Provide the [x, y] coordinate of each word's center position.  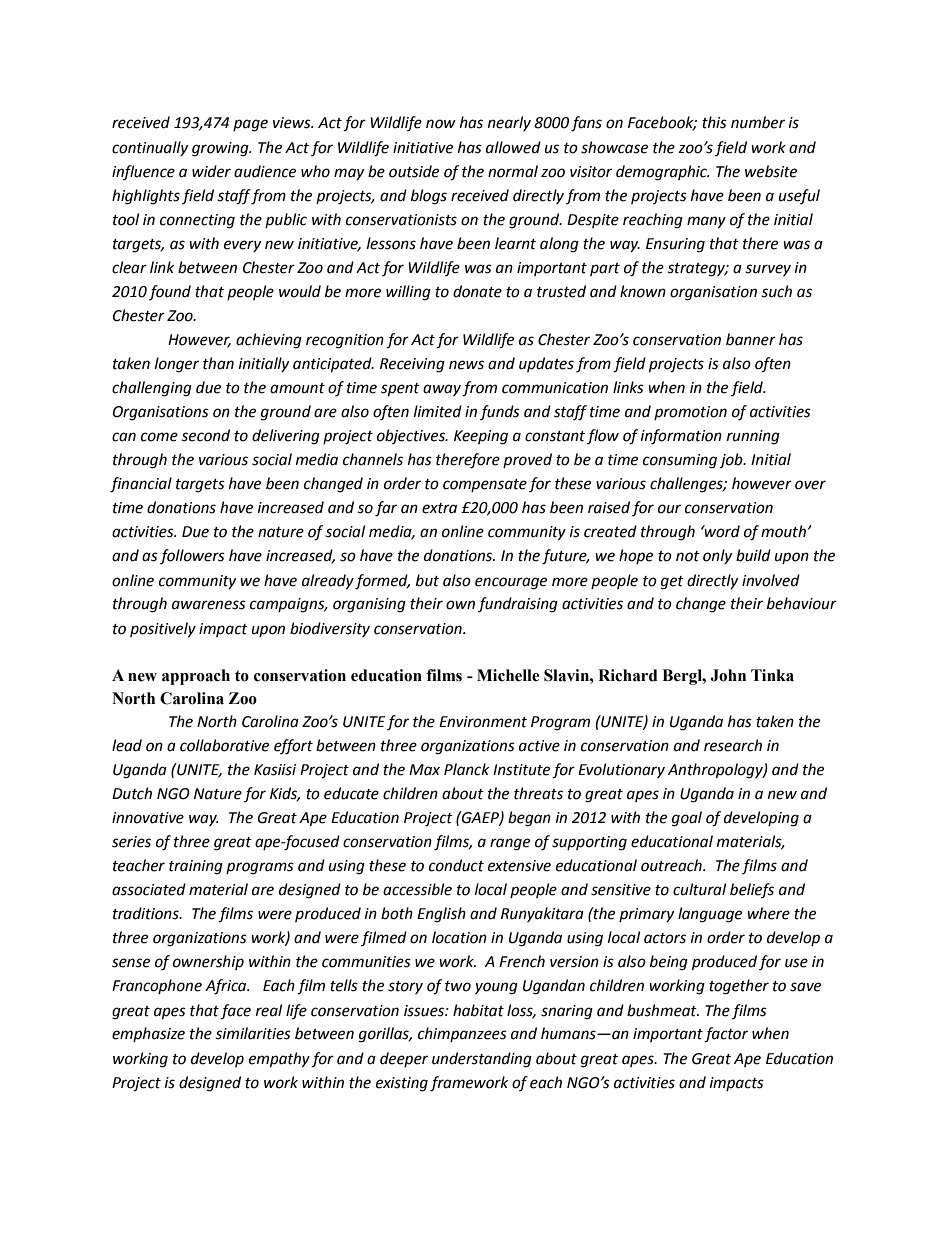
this [714, 122]
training [196, 867]
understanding [482, 1060]
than [218, 363]
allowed [513, 147]
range [510, 844]
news [466, 365]
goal [687, 819]
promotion [690, 413]
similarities [253, 1033]
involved [771, 580]
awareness [209, 605]
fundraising [518, 605]
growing [221, 149]
